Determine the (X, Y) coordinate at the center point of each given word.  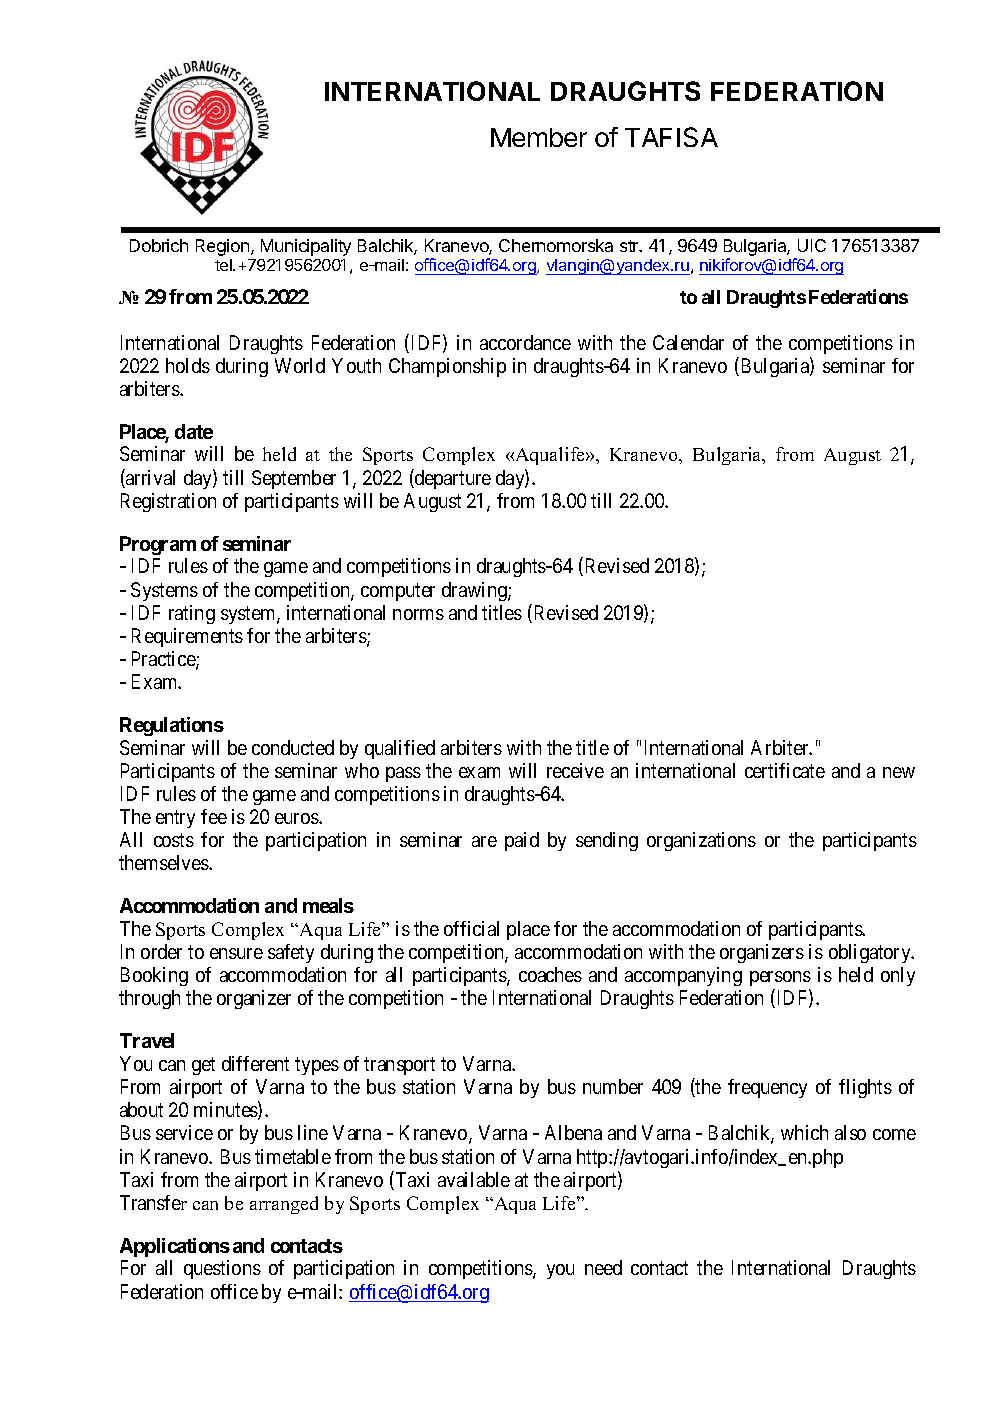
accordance (525, 342)
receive (575, 770)
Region (222, 247)
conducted (293, 747)
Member (539, 137)
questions (222, 1269)
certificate (785, 770)
